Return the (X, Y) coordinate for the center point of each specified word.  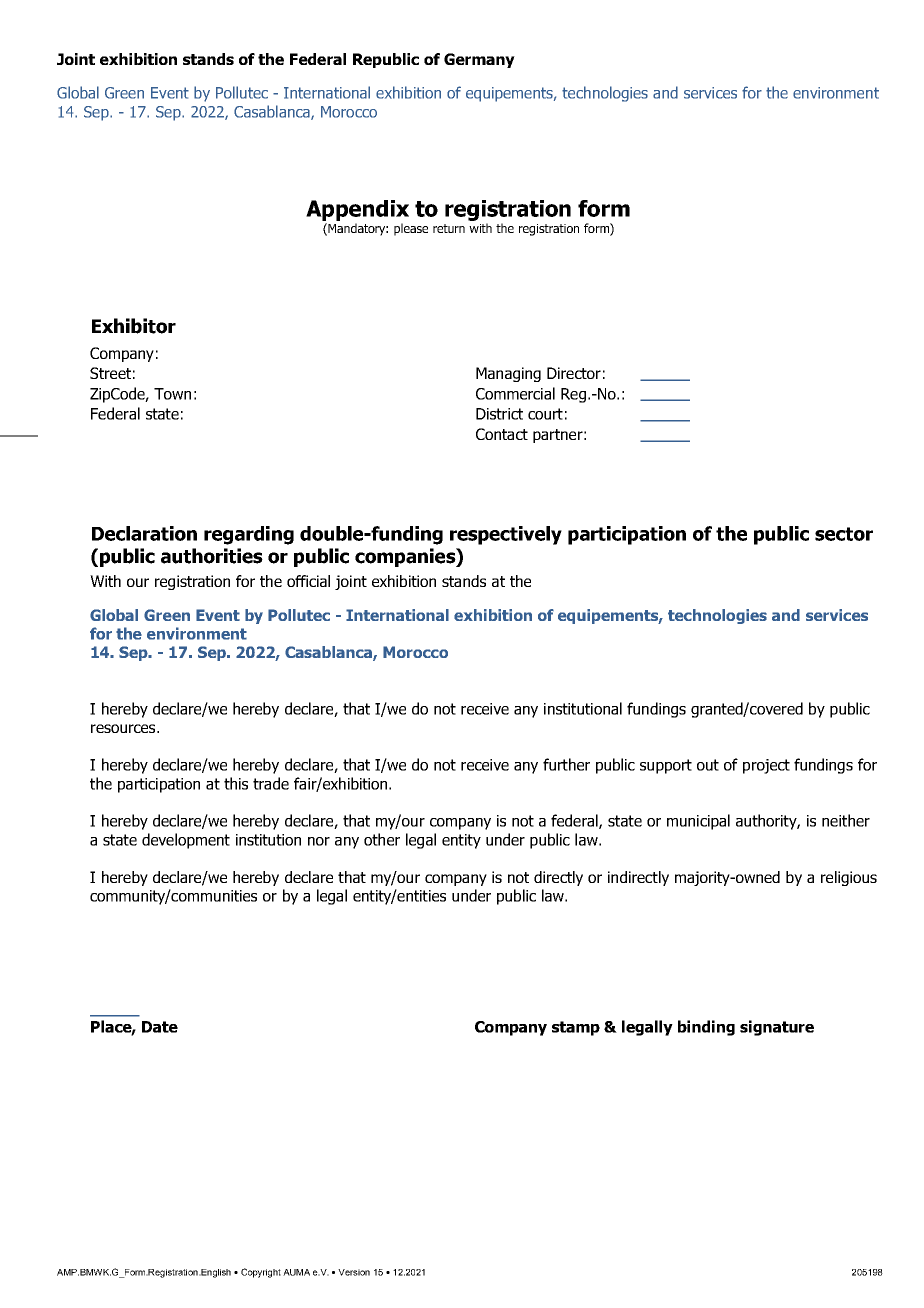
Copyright (261, 1273)
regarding (249, 535)
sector (844, 534)
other (382, 839)
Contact (502, 434)
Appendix (357, 210)
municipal (698, 822)
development (186, 841)
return (449, 228)
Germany (479, 60)
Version (354, 1272)
